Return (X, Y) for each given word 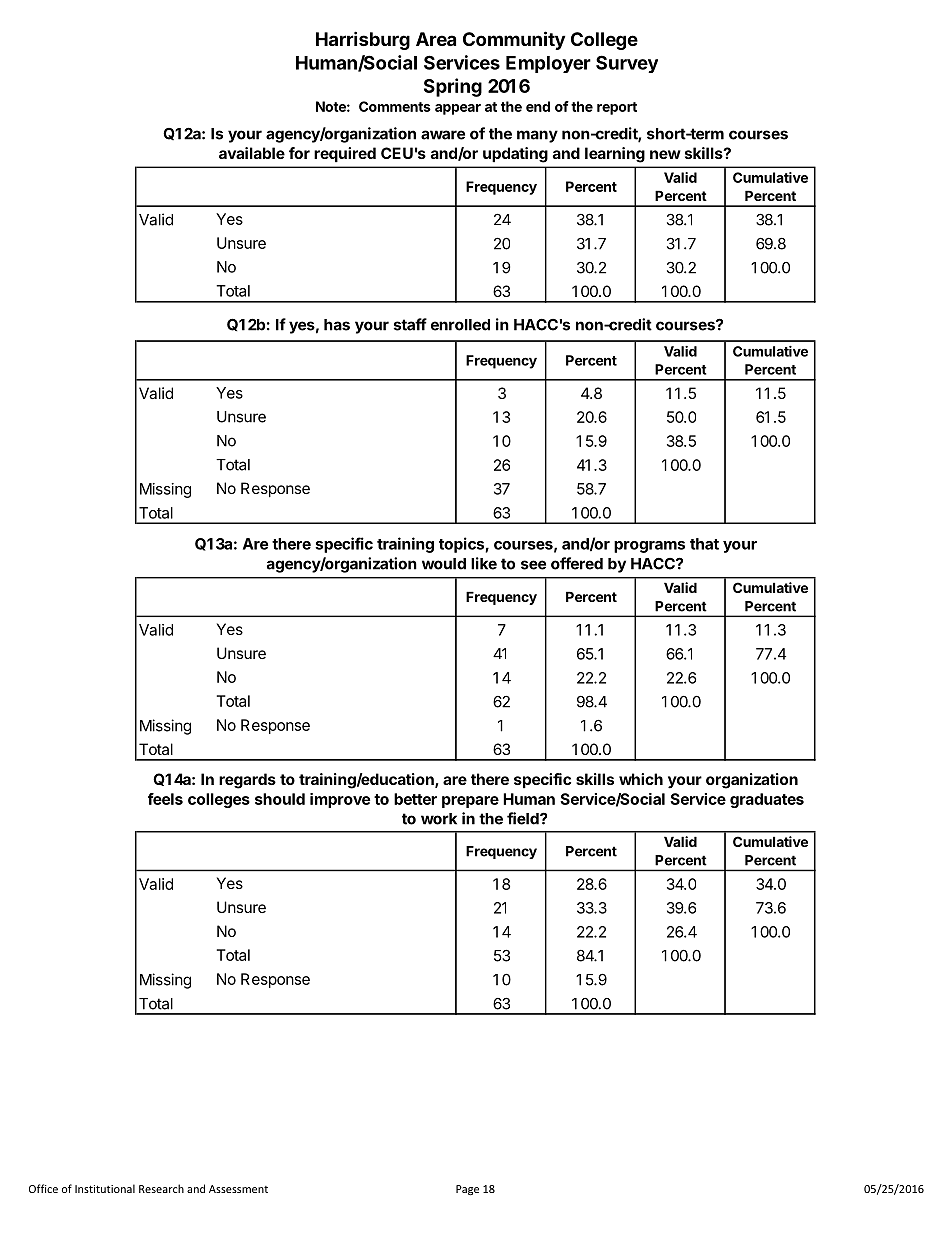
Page (467, 1190)
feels (165, 799)
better (415, 799)
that (704, 544)
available (252, 153)
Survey (627, 64)
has (337, 325)
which (641, 779)
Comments (395, 106)
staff (410, 324)
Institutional (105, 1188)
